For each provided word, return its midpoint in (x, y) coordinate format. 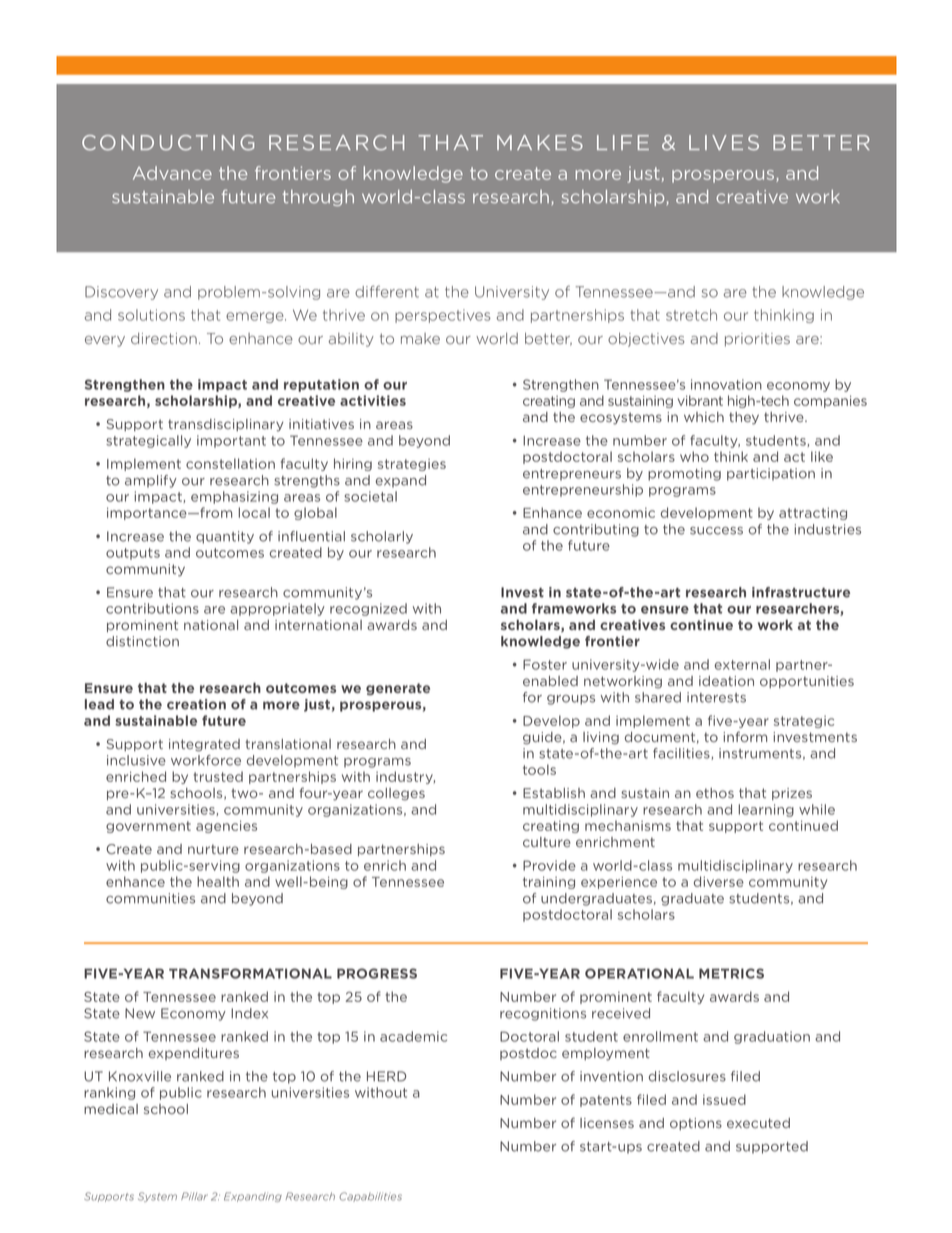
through (318, 198)
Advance (172, 173)
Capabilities (370, 1197)
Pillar (194, 1196)
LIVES (724, 143)
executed (758, 1123)
